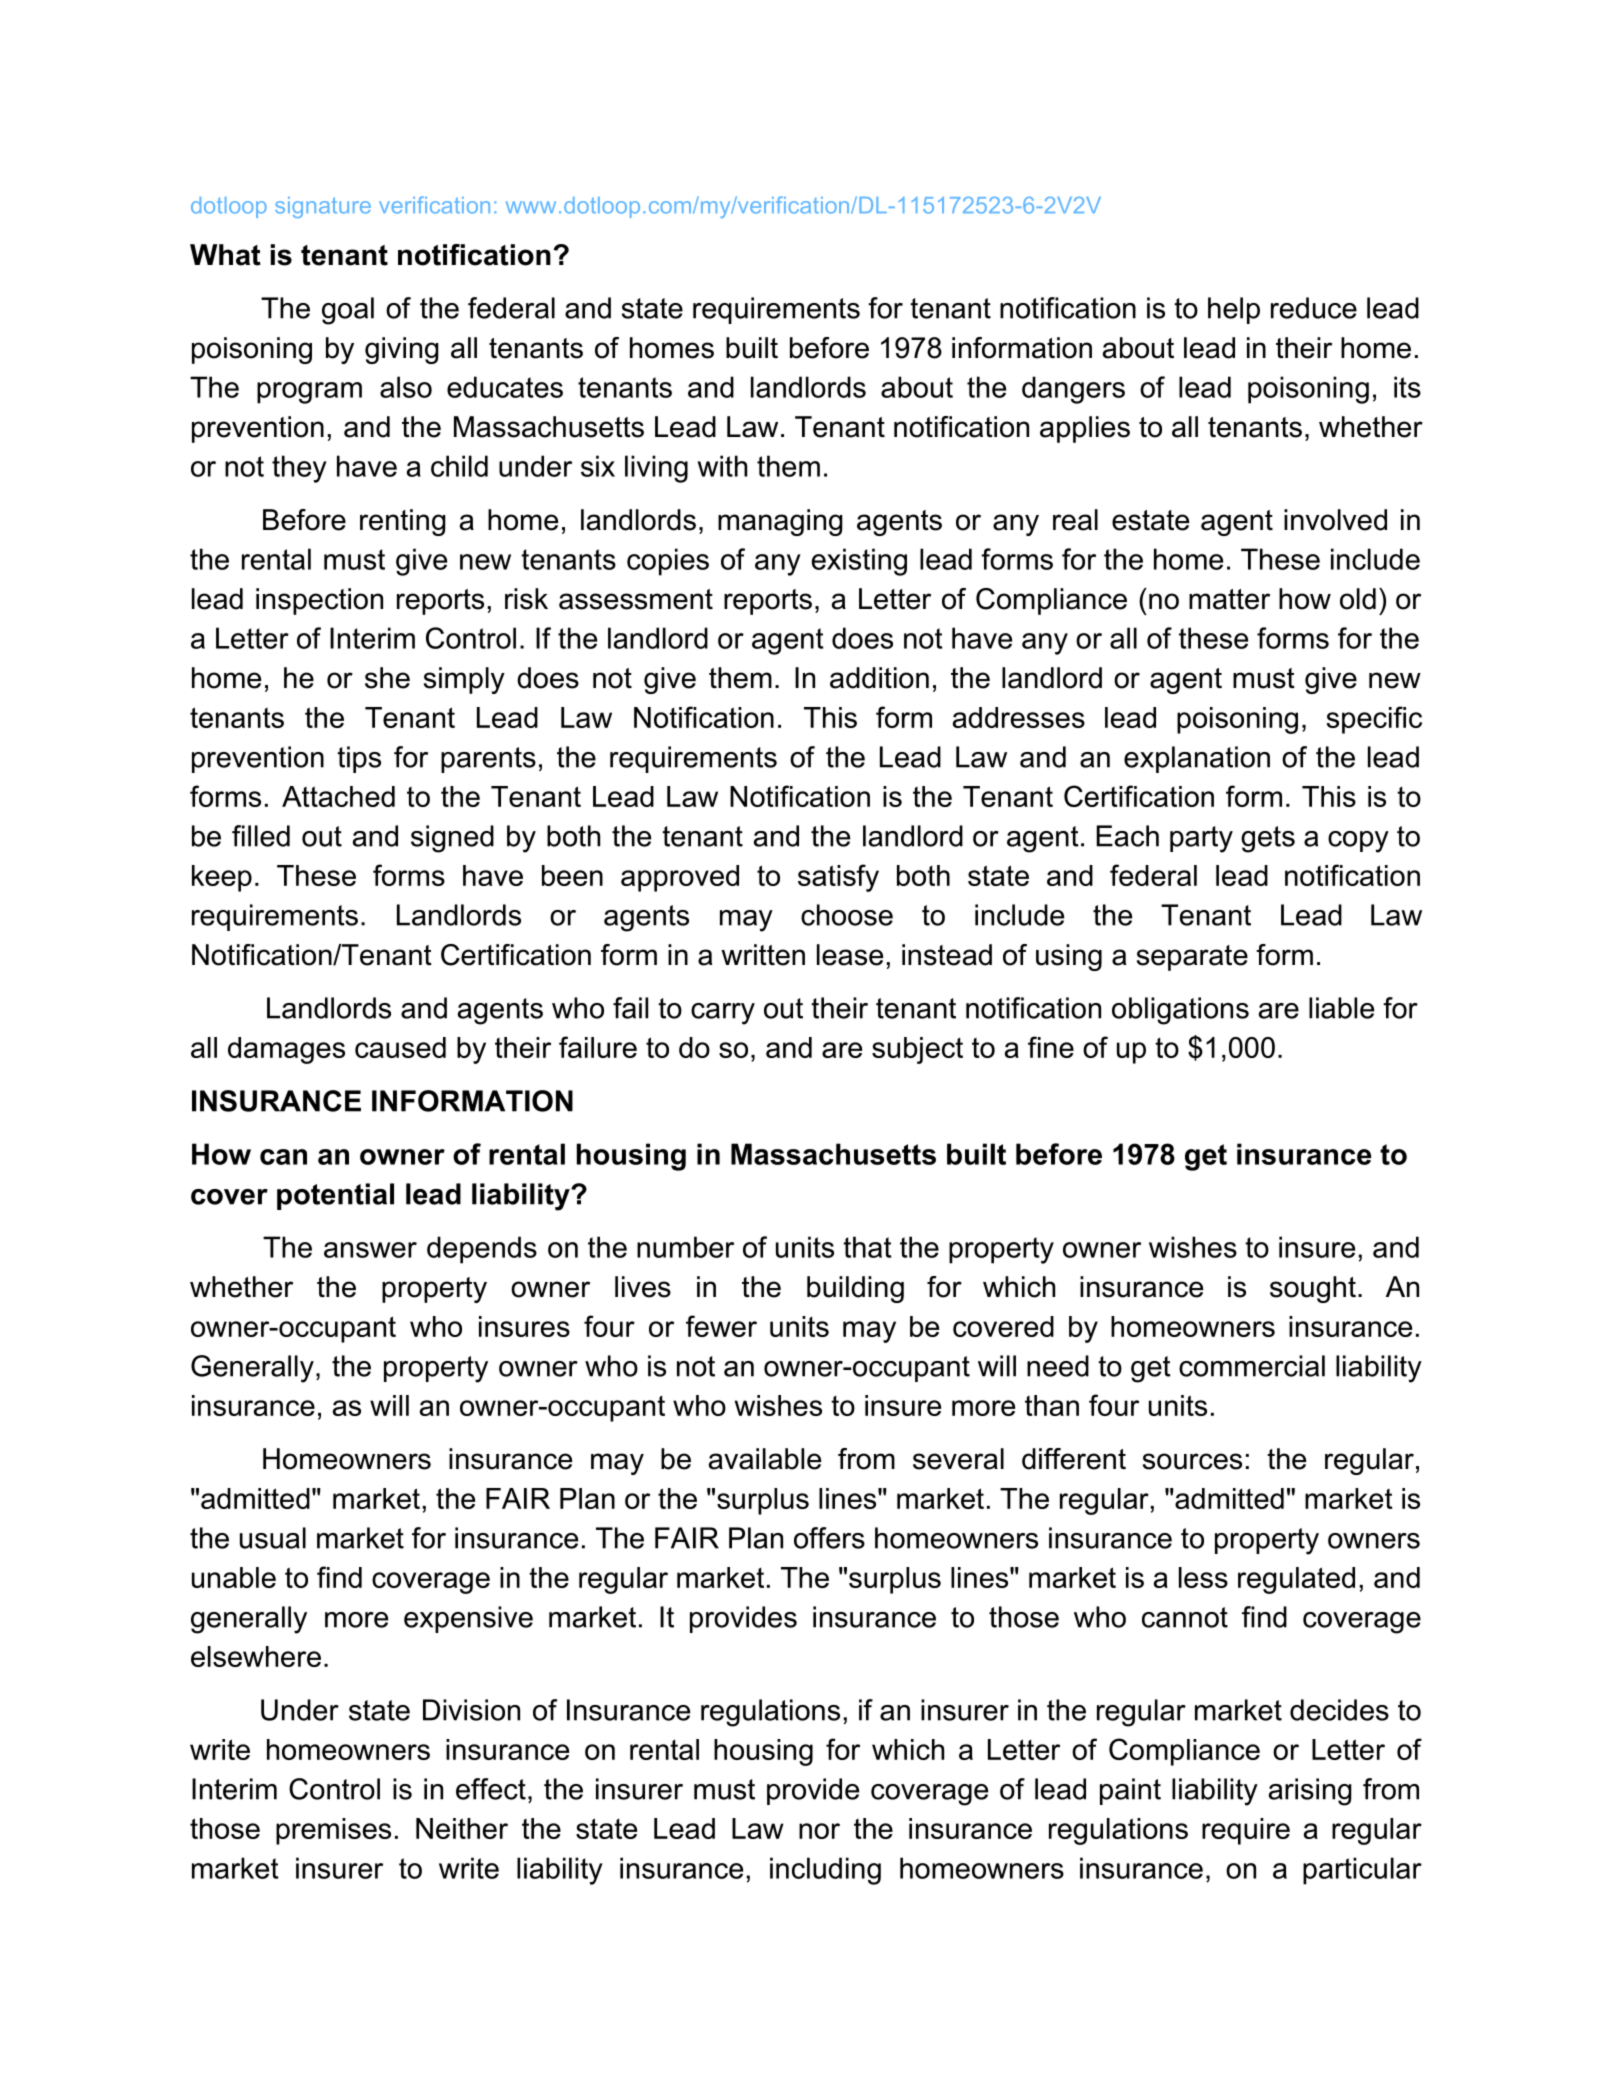 Image resolution: width=1614 pixels, height=2088 pixels. What do you see at coordinates (723, 1014) in the image?
I see `carry` at bounding box center [723, 1014].
